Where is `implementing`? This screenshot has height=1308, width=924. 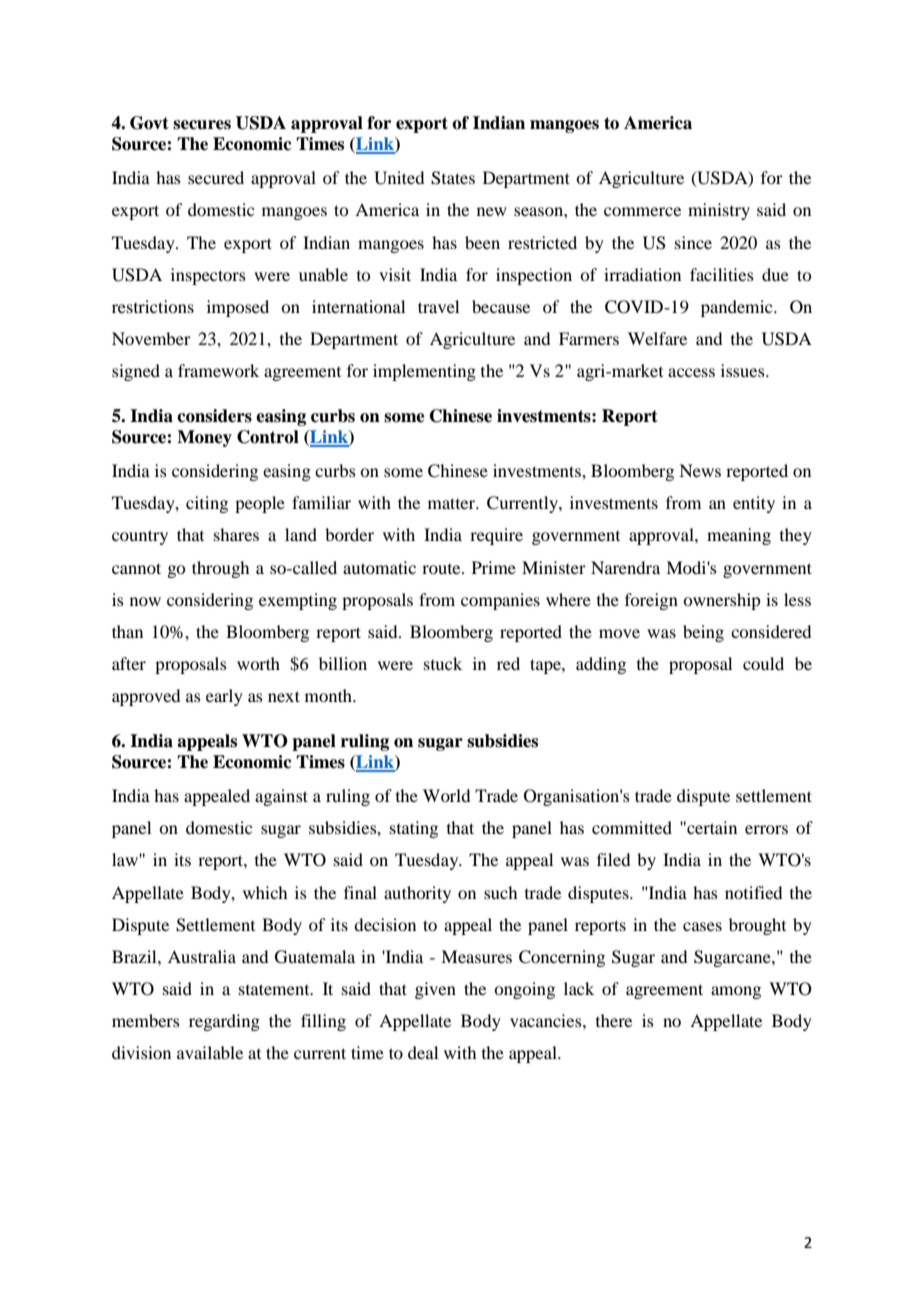 implementing is located at coordinates (424, 372).
